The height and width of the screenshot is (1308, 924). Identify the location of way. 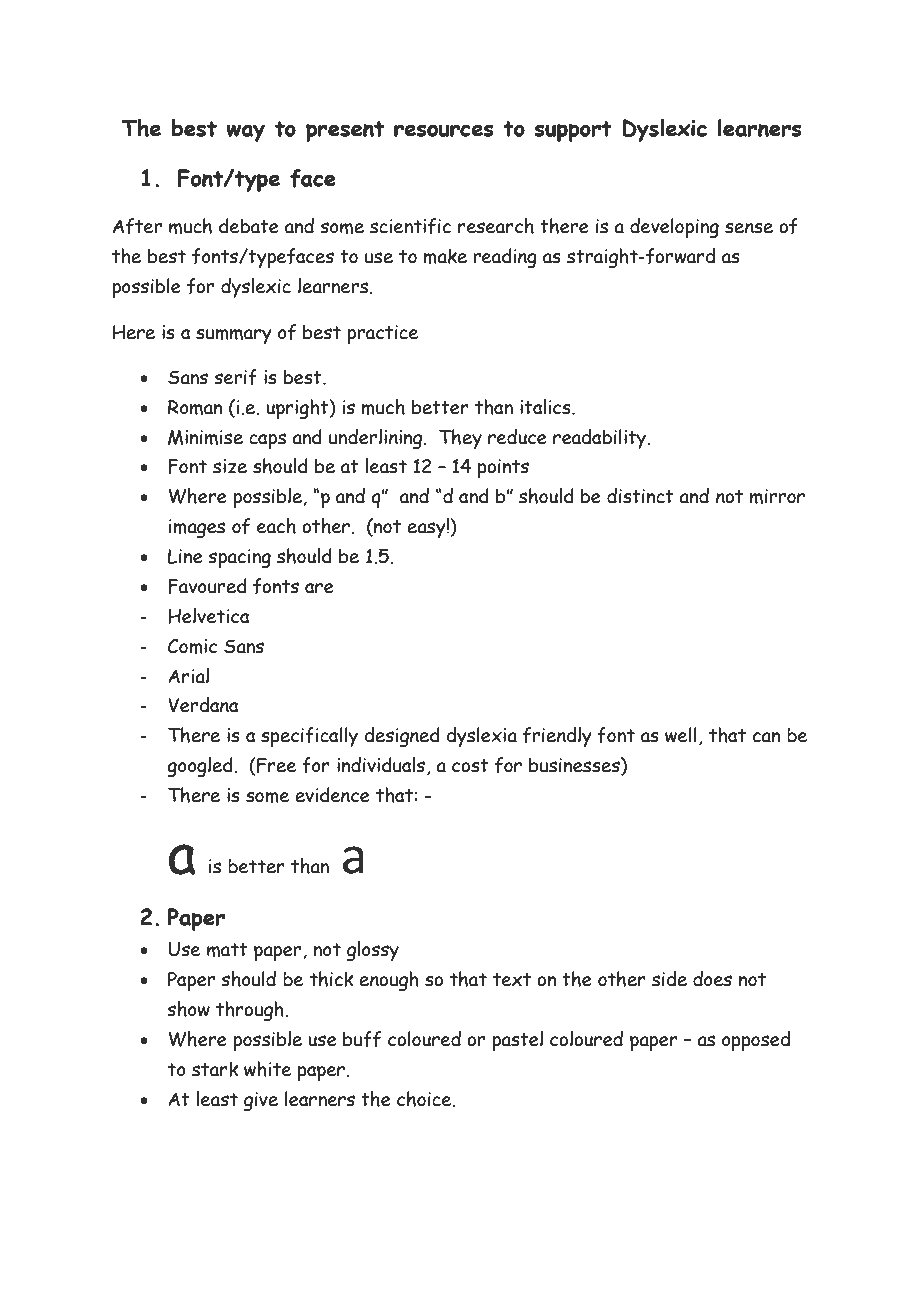
(245, 133).
